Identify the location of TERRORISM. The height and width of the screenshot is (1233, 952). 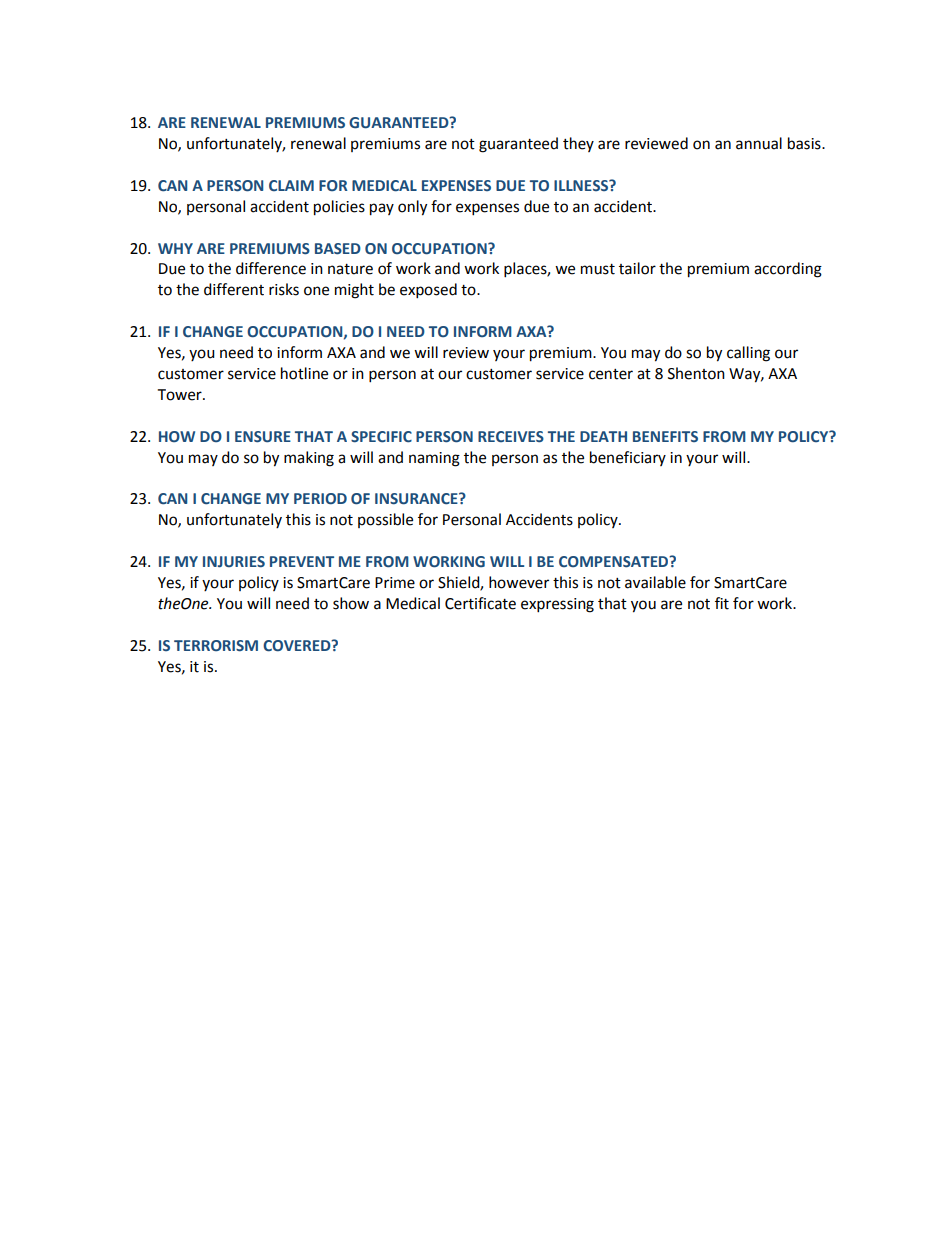
(216, 646).
